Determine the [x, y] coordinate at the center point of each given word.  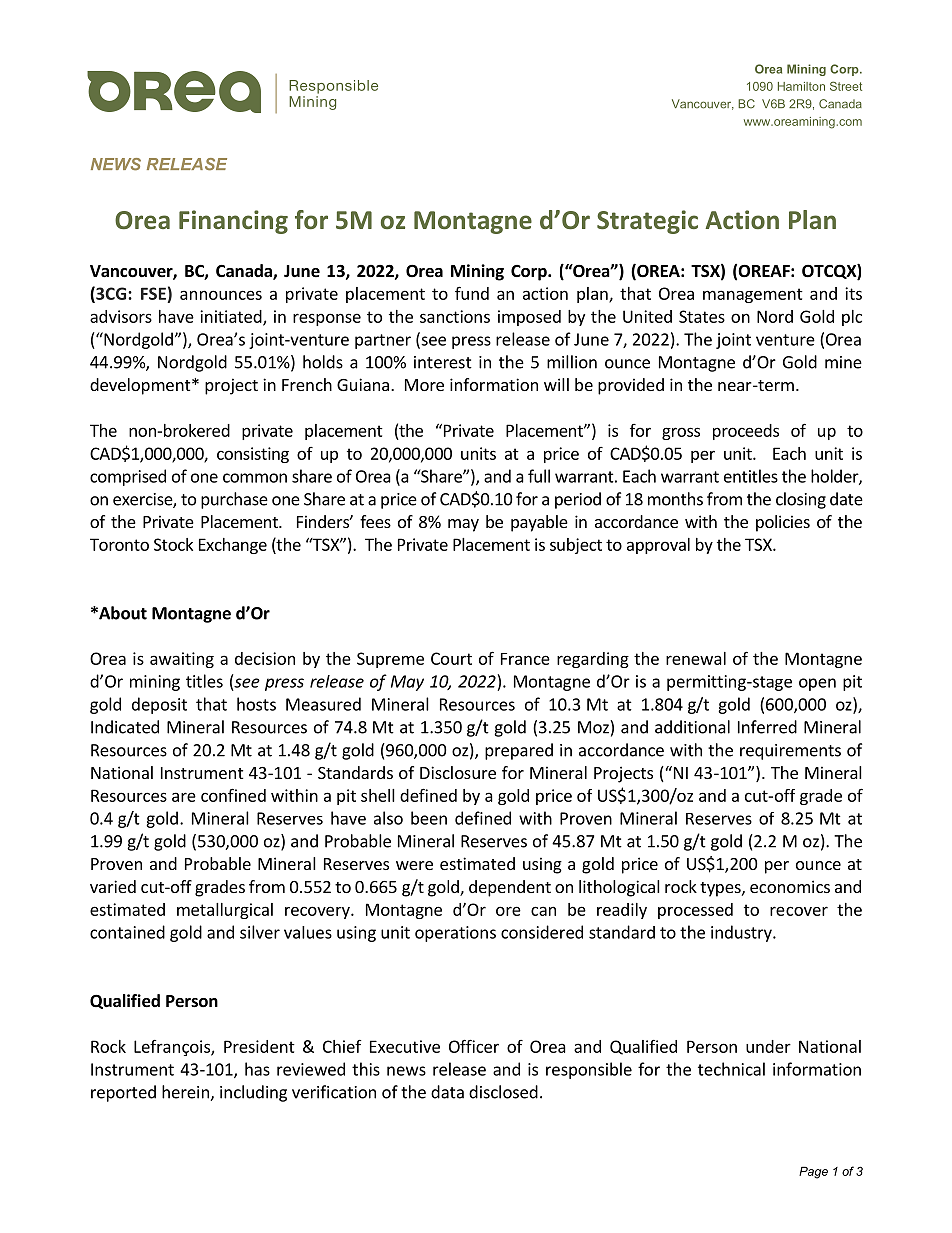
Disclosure [458, 772]
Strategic [647, 222]
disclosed [503, 1092]
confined [233, 795]
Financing [233, 222]
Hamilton [801, 86]
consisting [253, 455]
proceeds [746, 432]
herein [186, 1093]
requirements [790, 752]
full [539, 476]
